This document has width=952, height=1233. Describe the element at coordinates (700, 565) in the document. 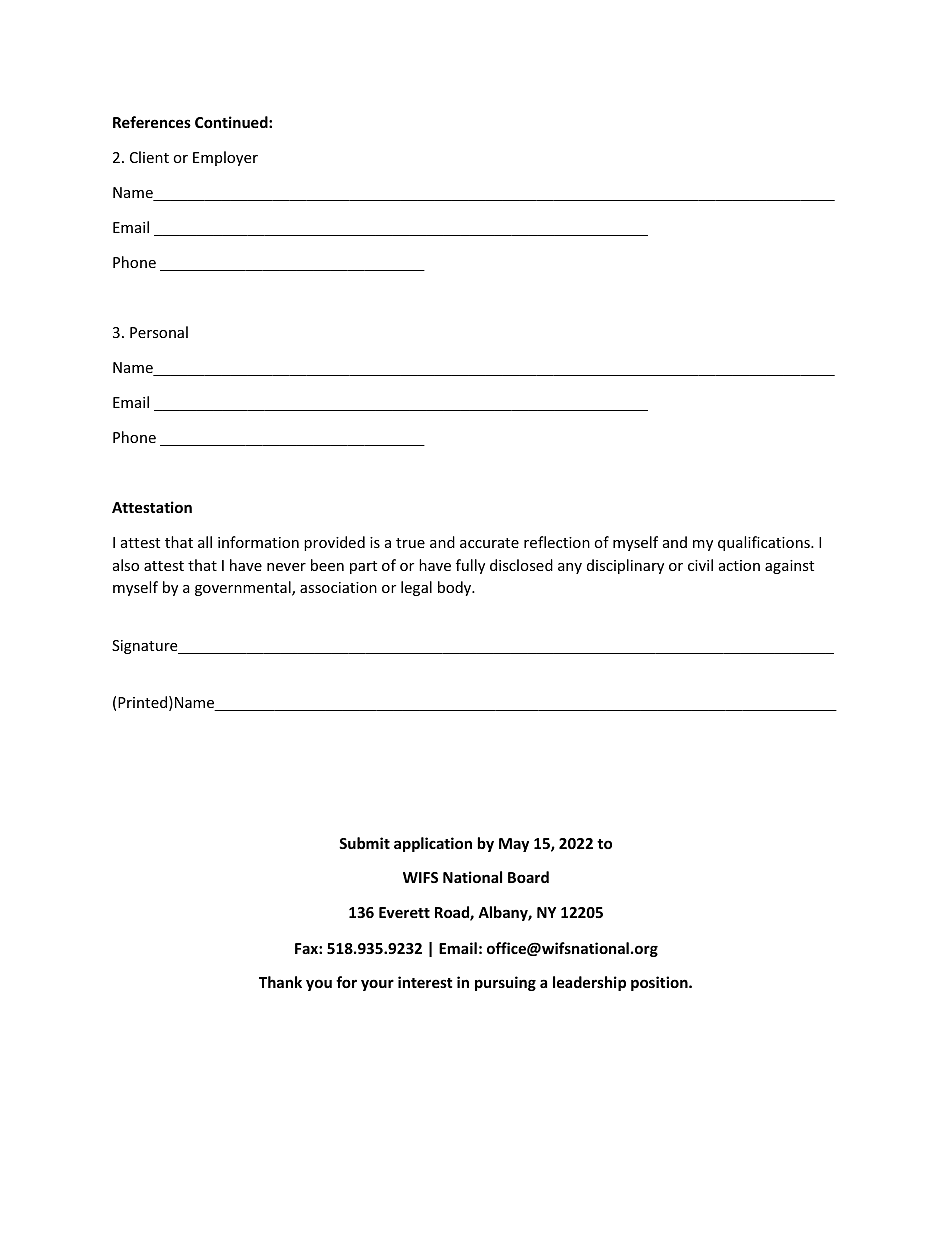

I see `civil` at that location.
